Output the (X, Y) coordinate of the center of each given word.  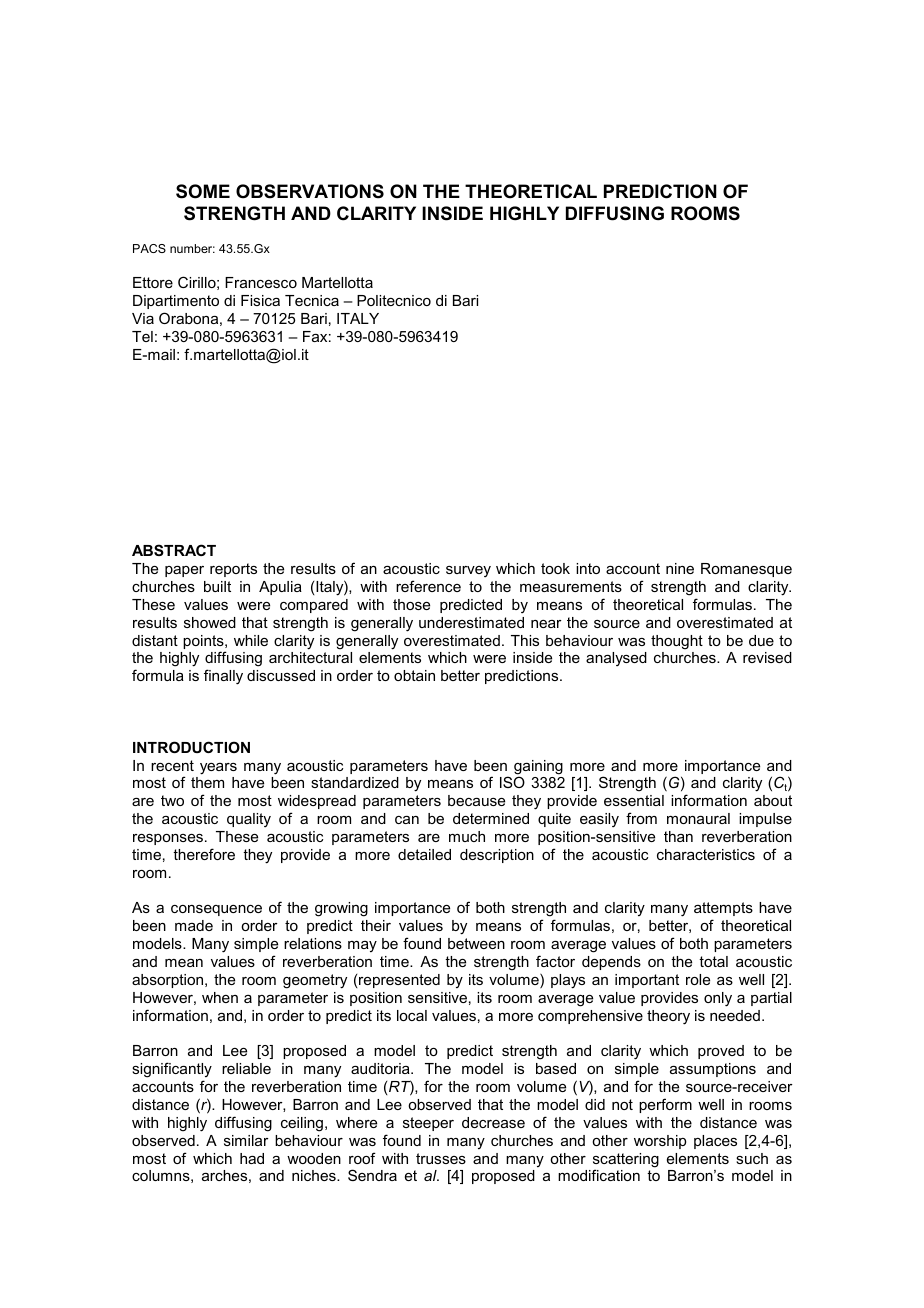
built (217, 586)
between (476, 943)
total (713, 961)
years (218, 769)
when (220, 997)
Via (143, 318)
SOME (203, 191)
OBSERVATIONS (310, 191)
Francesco (261, 282)
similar (246, 1140)
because (476, 800)
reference (428, 586)
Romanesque (746, 570)
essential (634, 800)
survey (468, 571)
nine (680, 568)
